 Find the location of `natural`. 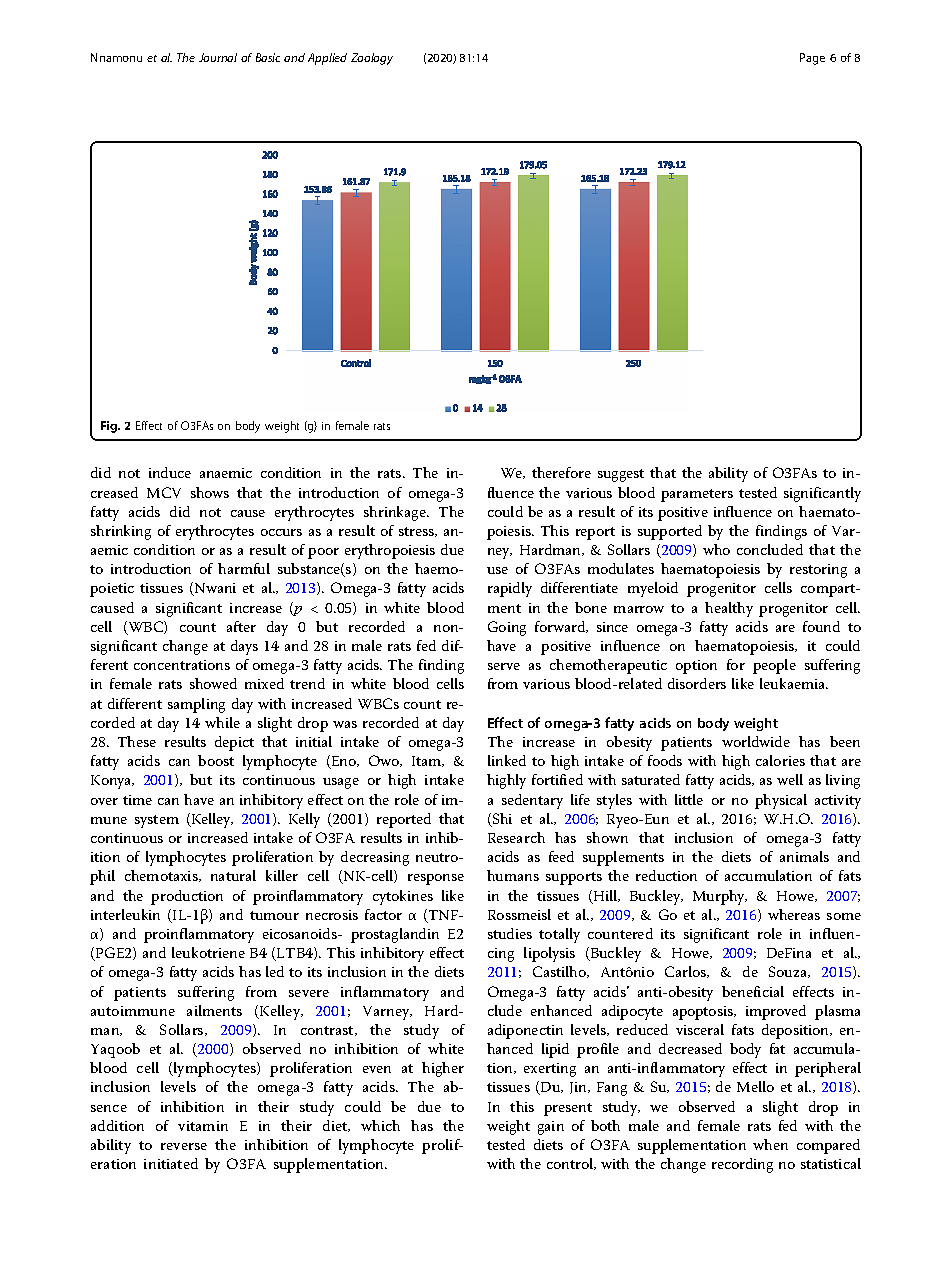

natural is located at coordinates (233, 875).
